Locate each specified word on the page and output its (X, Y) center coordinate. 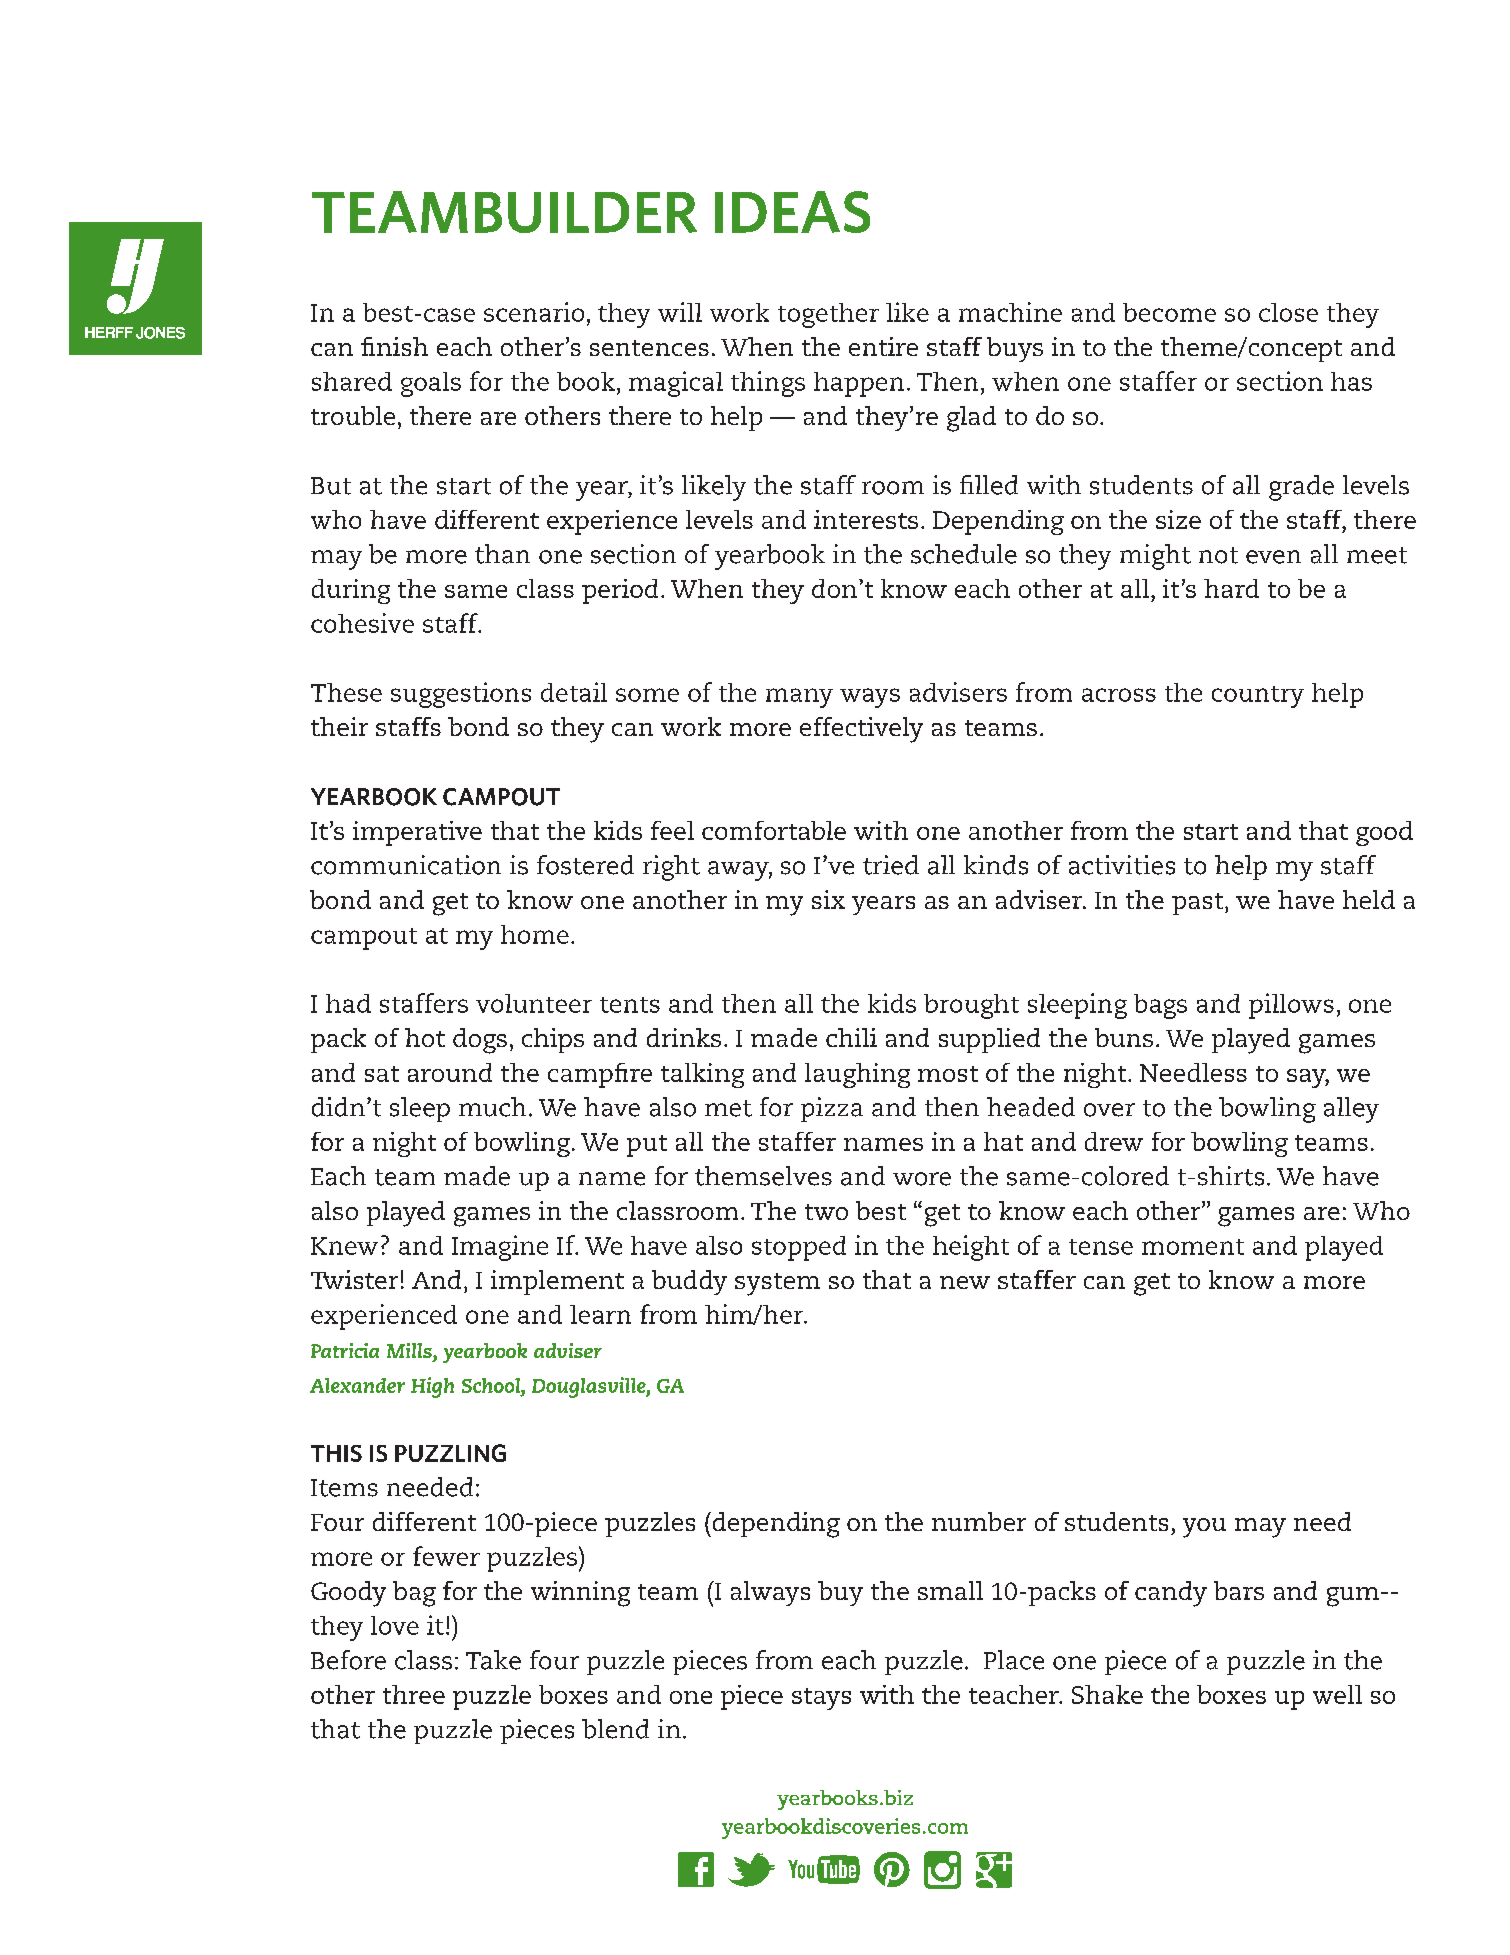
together (828, 315)
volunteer (534, 1003)
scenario (534, 312)
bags (1160, 1006)
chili (851, 1037)
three (414, 1694)
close (1288, 312)
